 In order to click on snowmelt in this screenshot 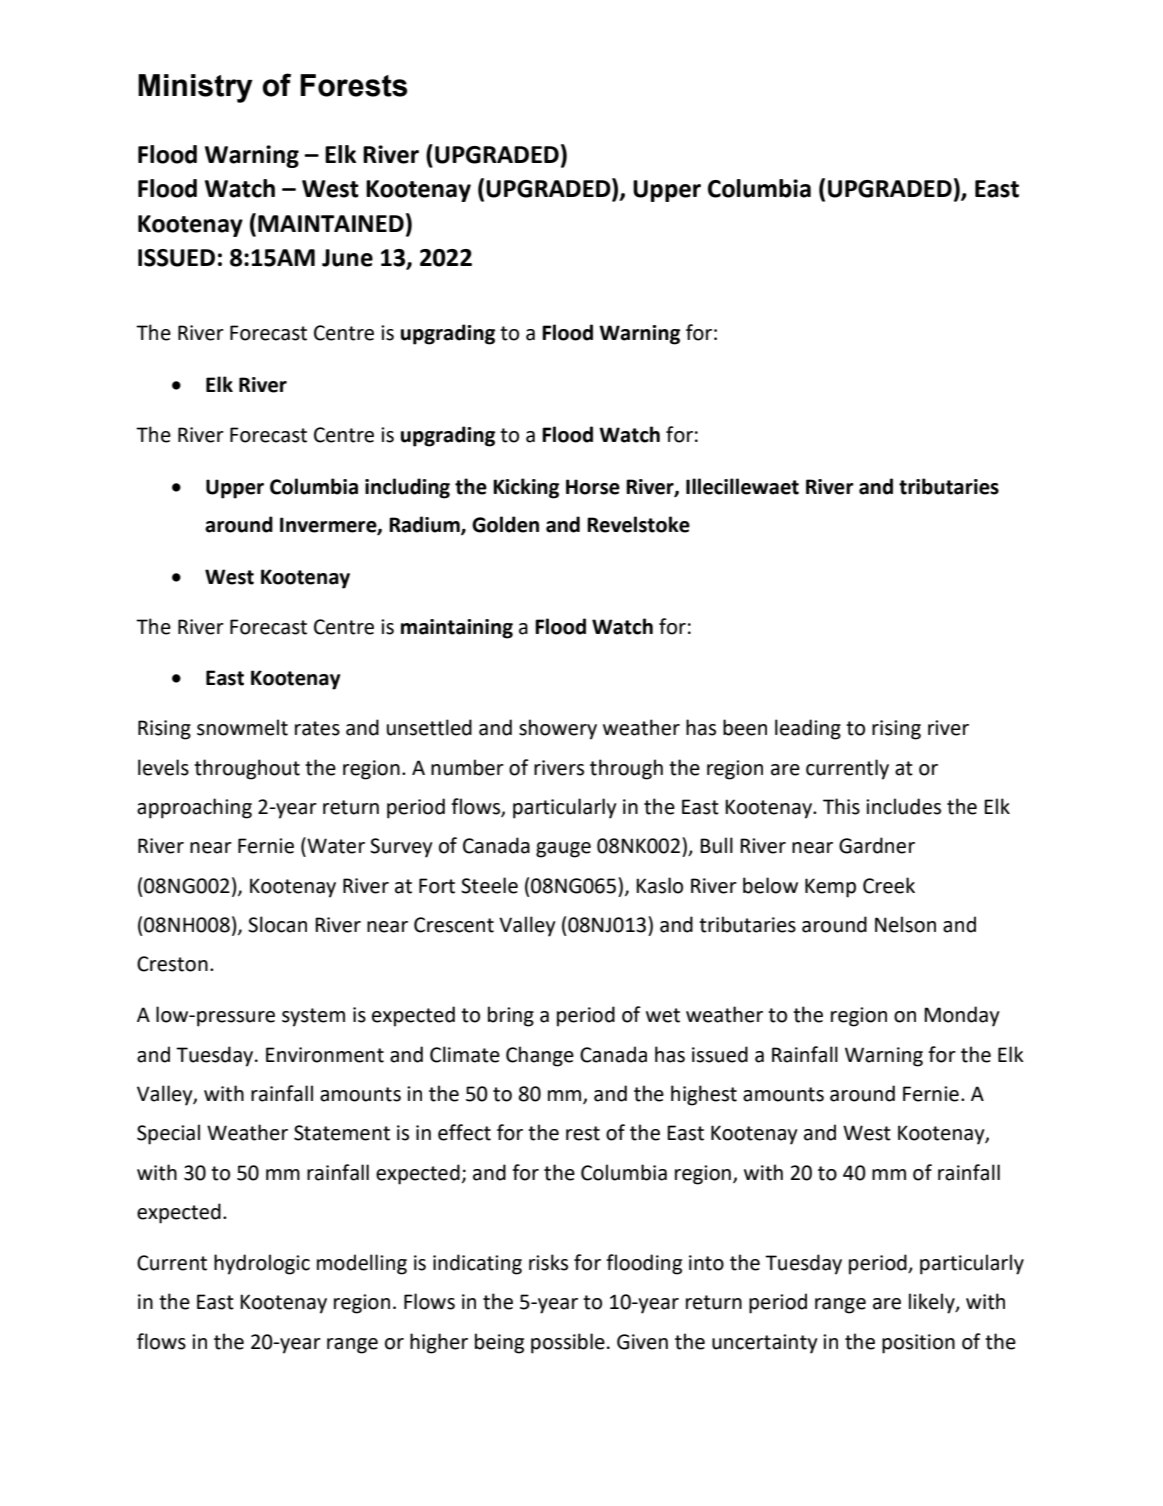, I will do `click(242, 727)`.
